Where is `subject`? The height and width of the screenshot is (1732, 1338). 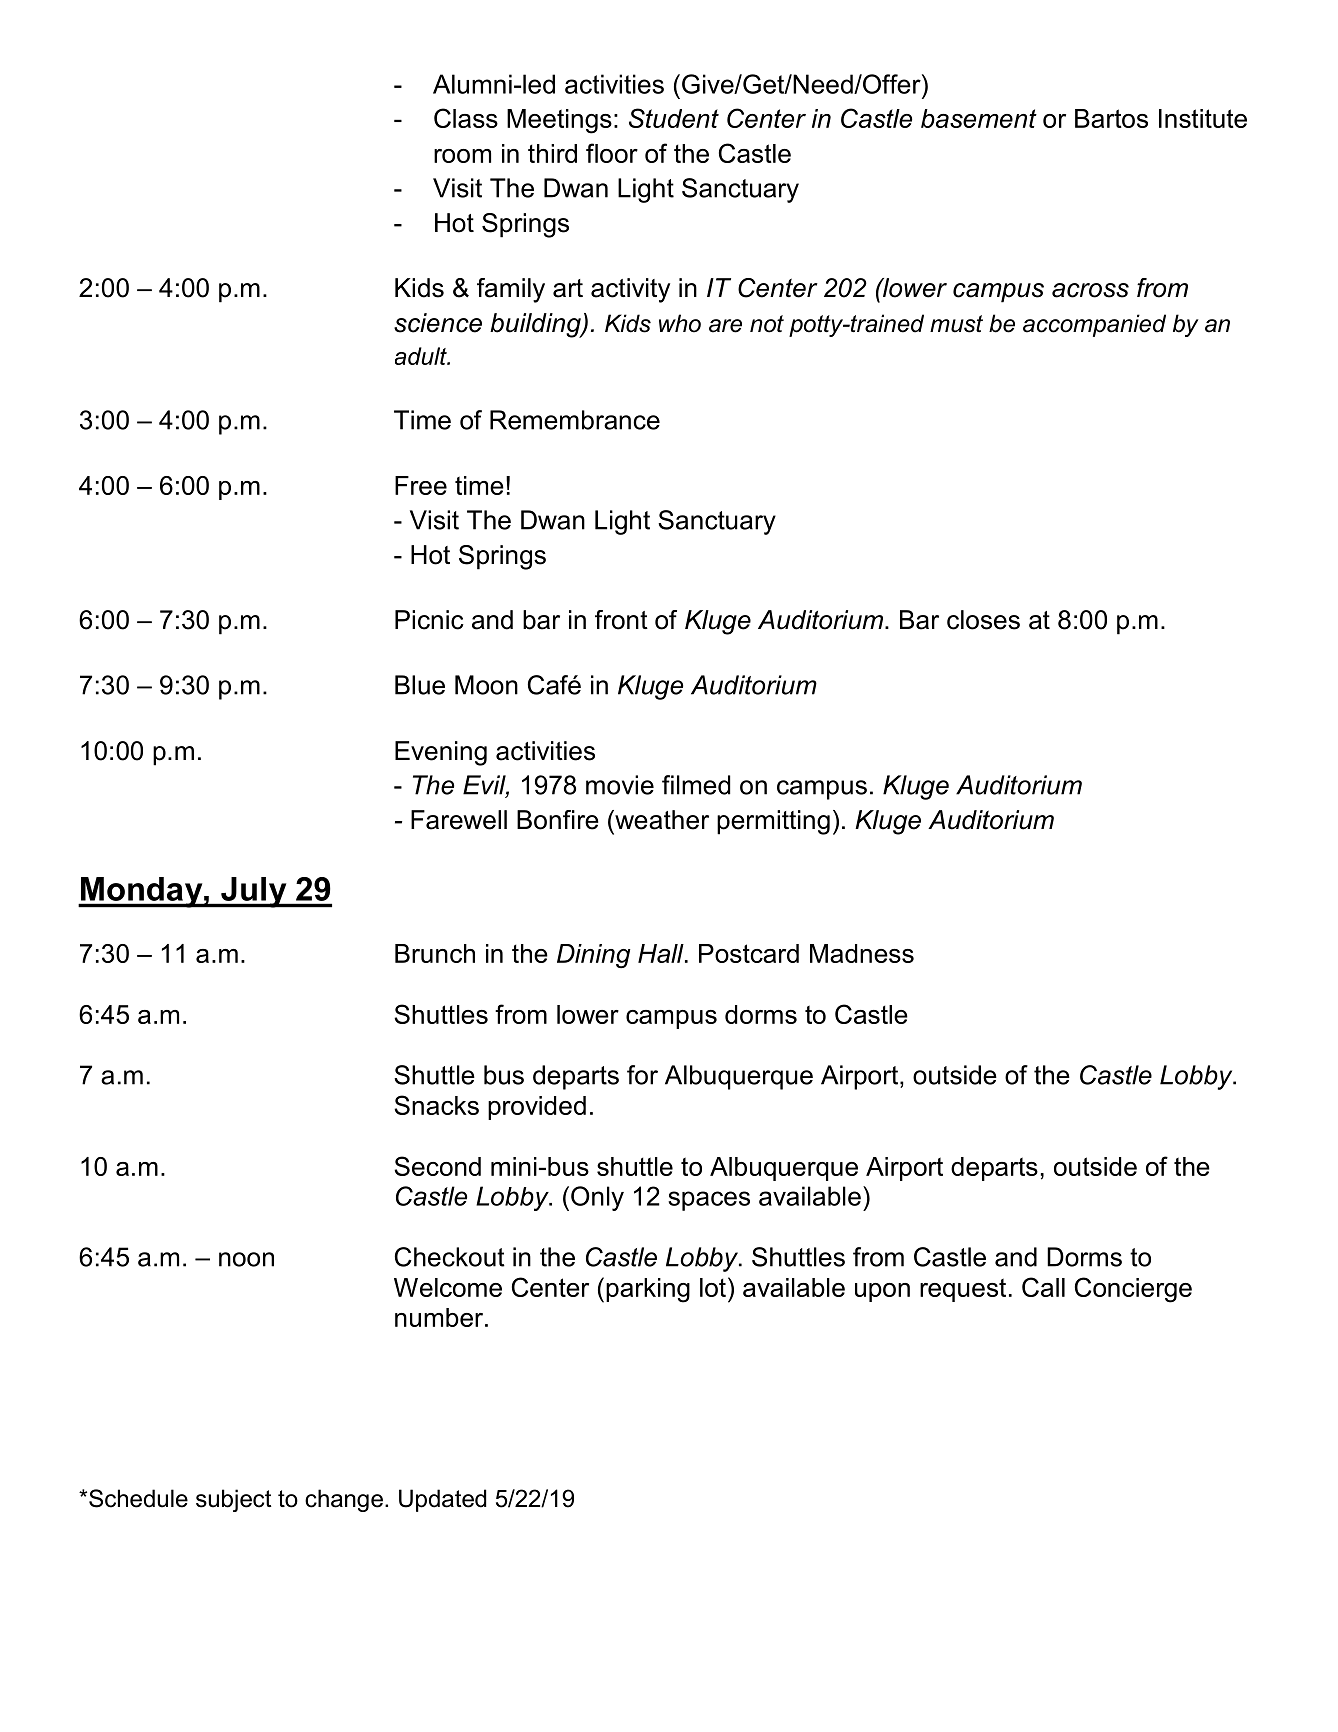 subject is located at coordinates (234, 1500).
